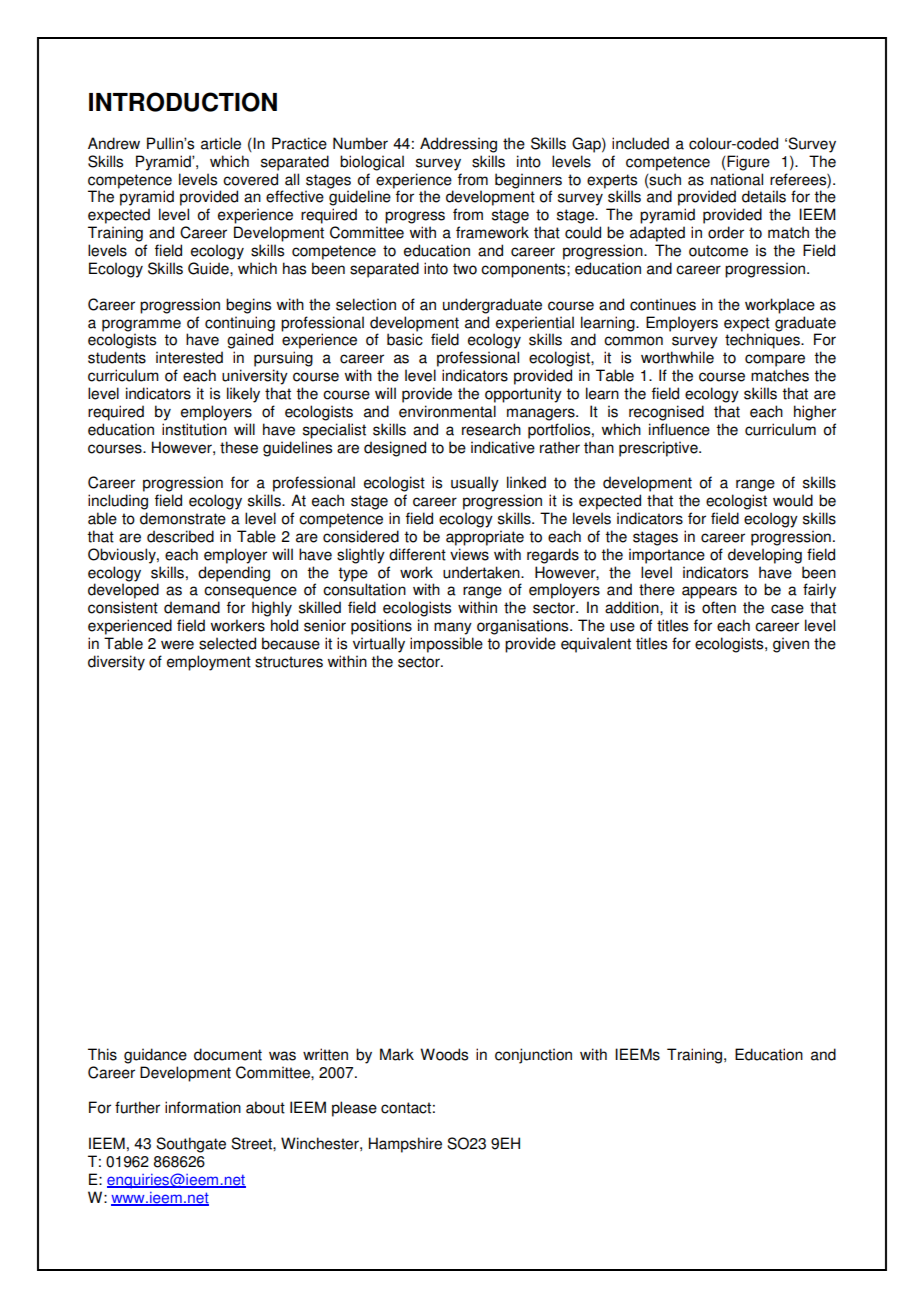 The width and height of the image is (924, 1308). Describe the element at coordinates (533, 1056) in the image. I see `conjunction` at that location.
